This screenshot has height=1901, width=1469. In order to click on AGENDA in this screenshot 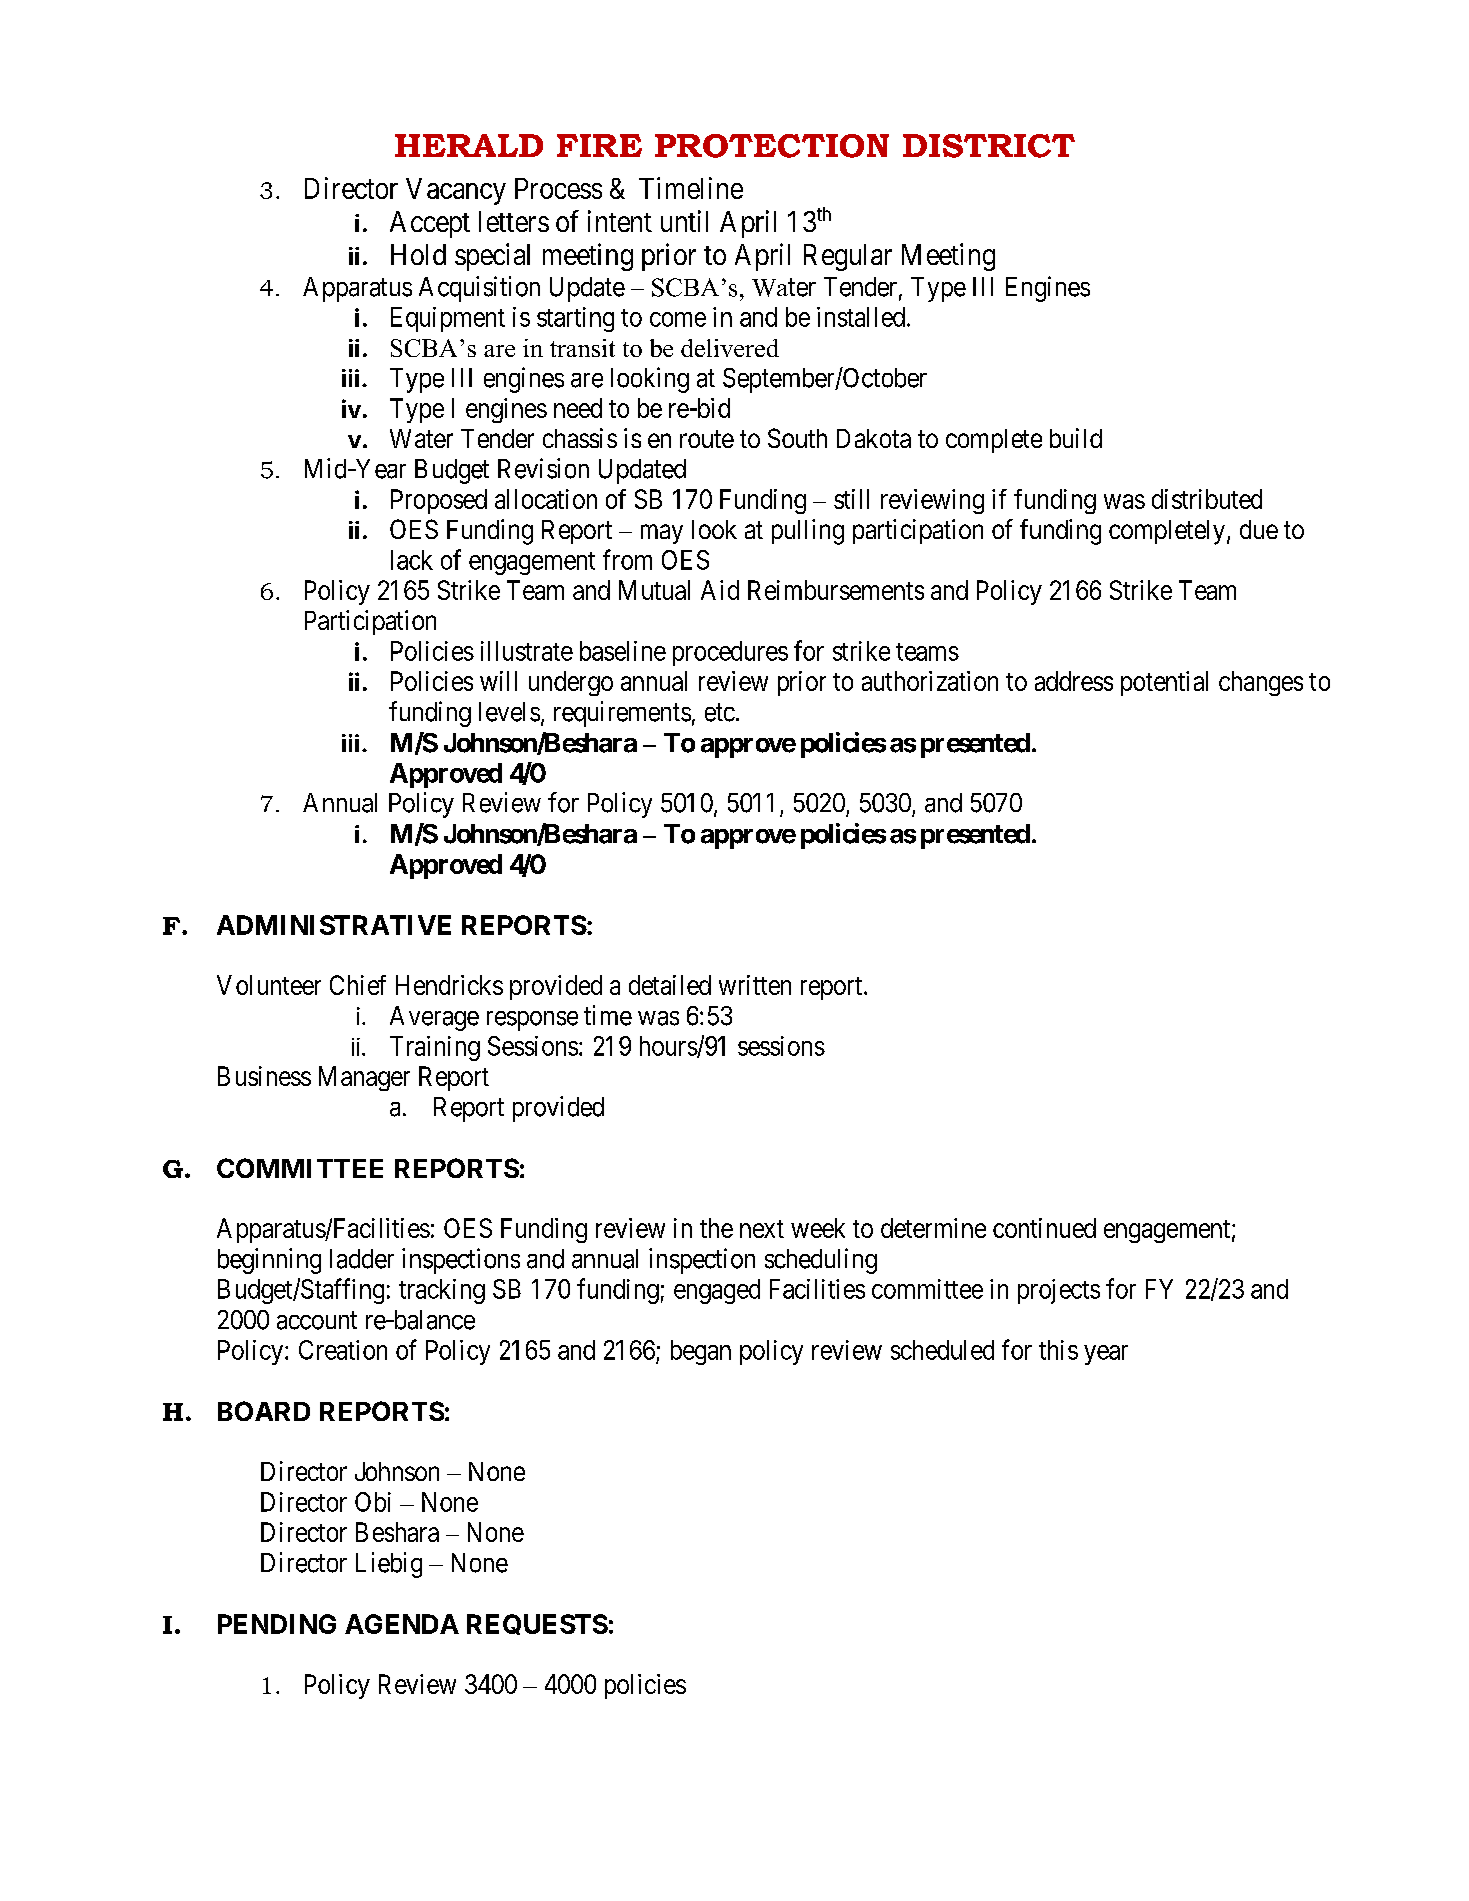, I will do `click(402, 1624)`.
